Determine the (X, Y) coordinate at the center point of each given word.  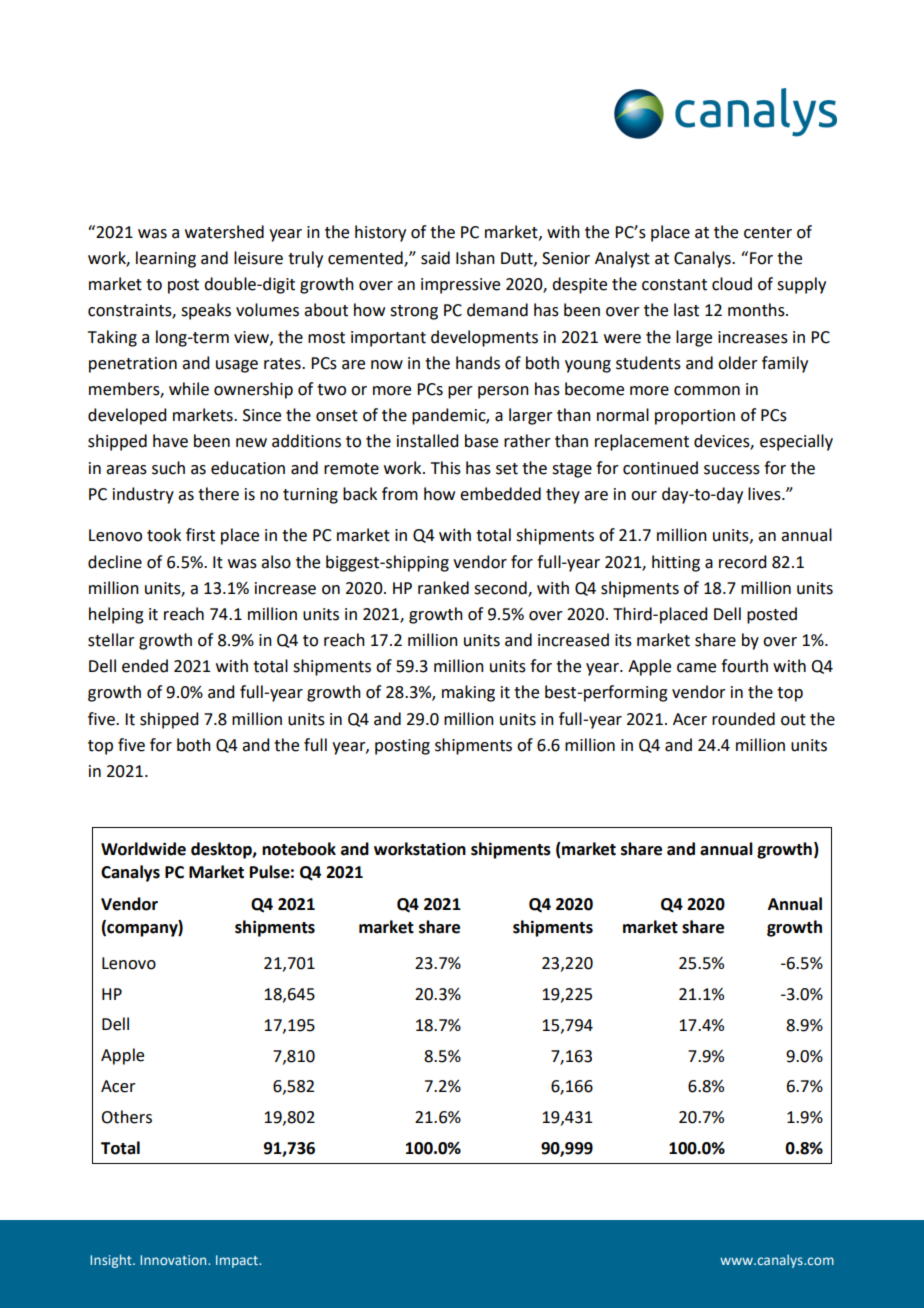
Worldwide (143, 849)
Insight (112, 1261)
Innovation (174, 1260)
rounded (743, 719)
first (200, 535)
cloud (732, 284)
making (468, 693)
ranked (443, 588)
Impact (238, 1261)
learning (166, 259)
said (435, 258)
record (742, 562)
